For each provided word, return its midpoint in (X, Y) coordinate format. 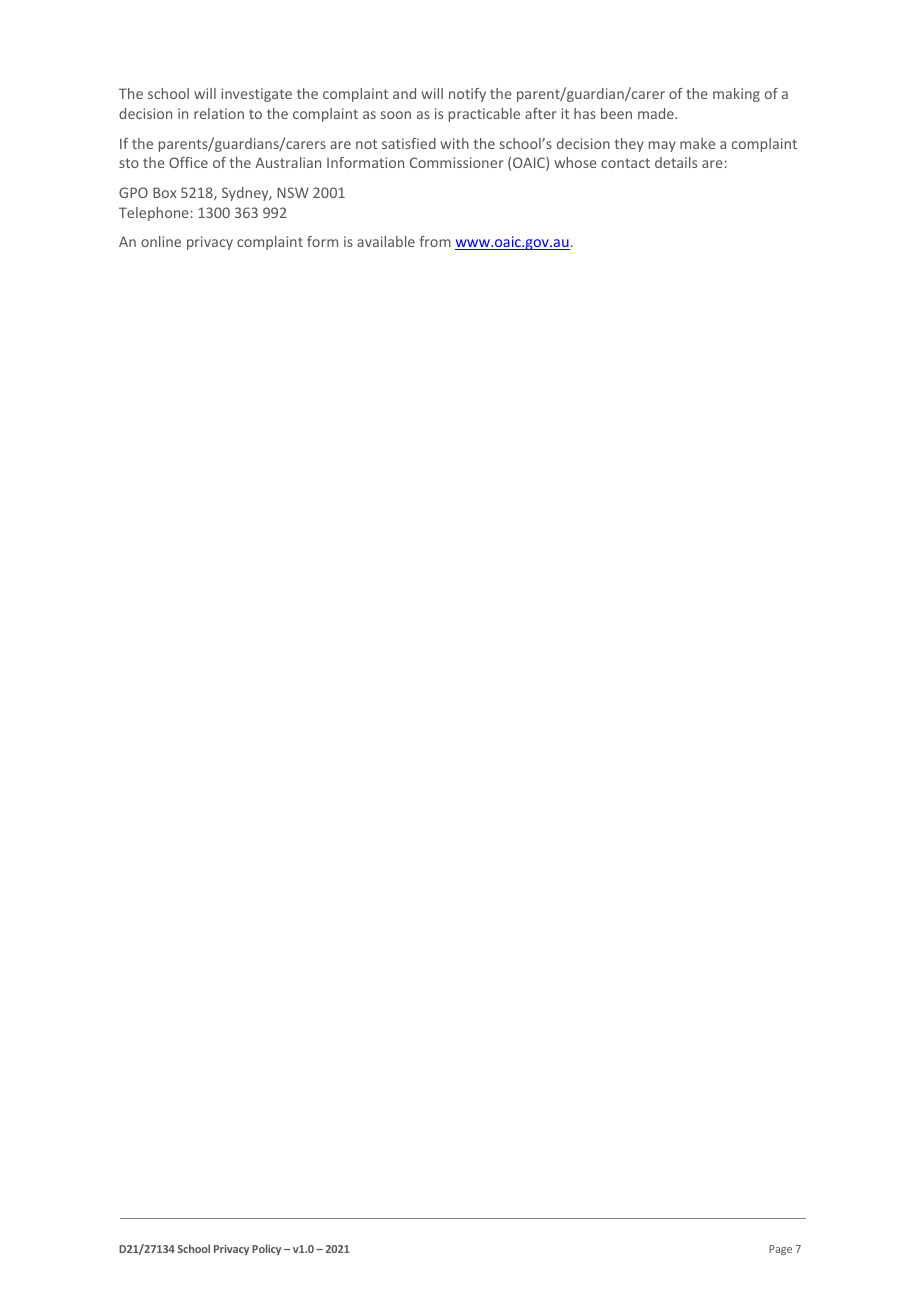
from (435, 241)
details (676, 162)
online (161, 241)
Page (780, 1250)
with (454, 143)
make (697, 143)
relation (219, 113)
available (386, 241)
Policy (266, 1249)
